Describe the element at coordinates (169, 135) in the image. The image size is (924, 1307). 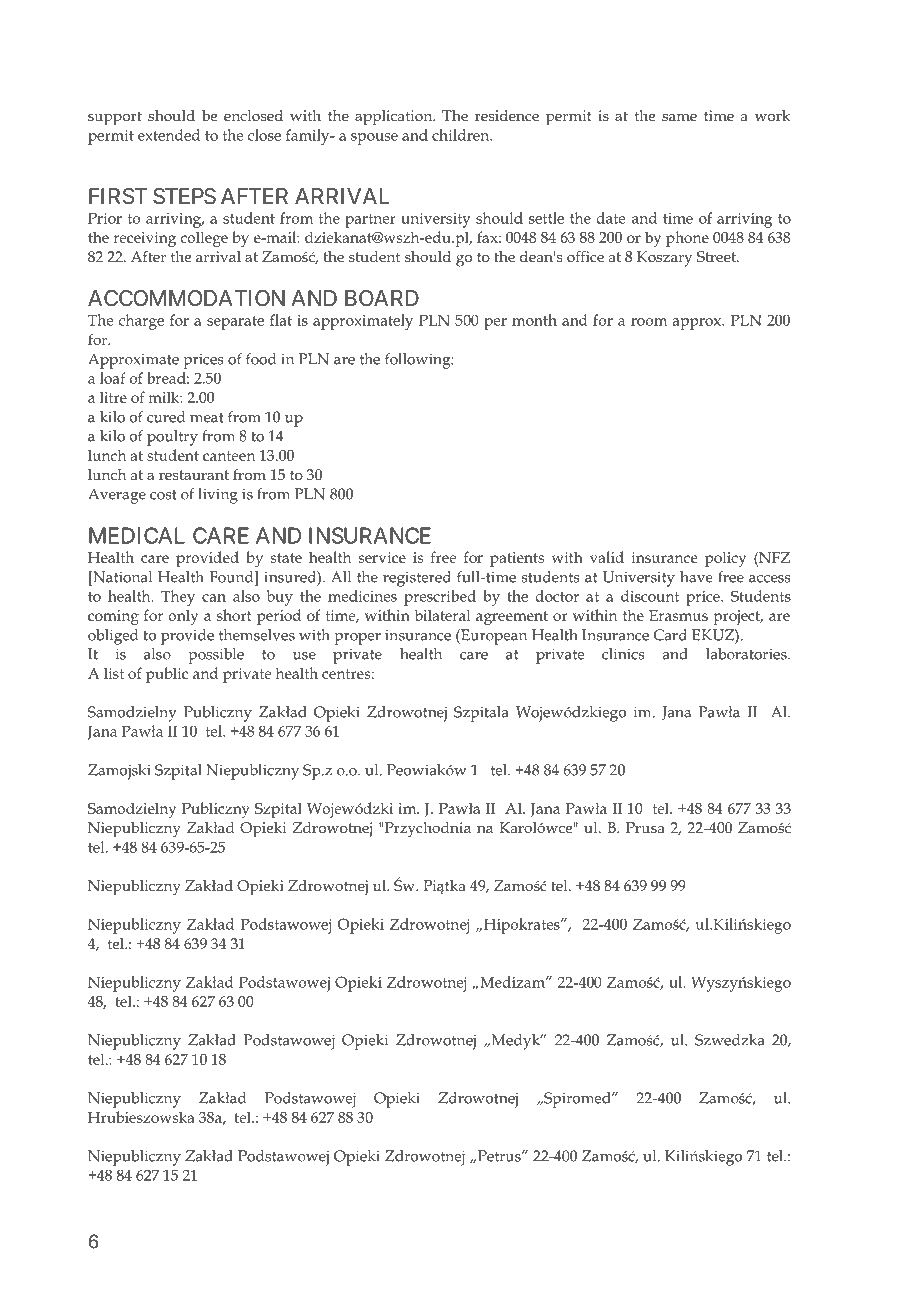
I see `extended` at that location.
